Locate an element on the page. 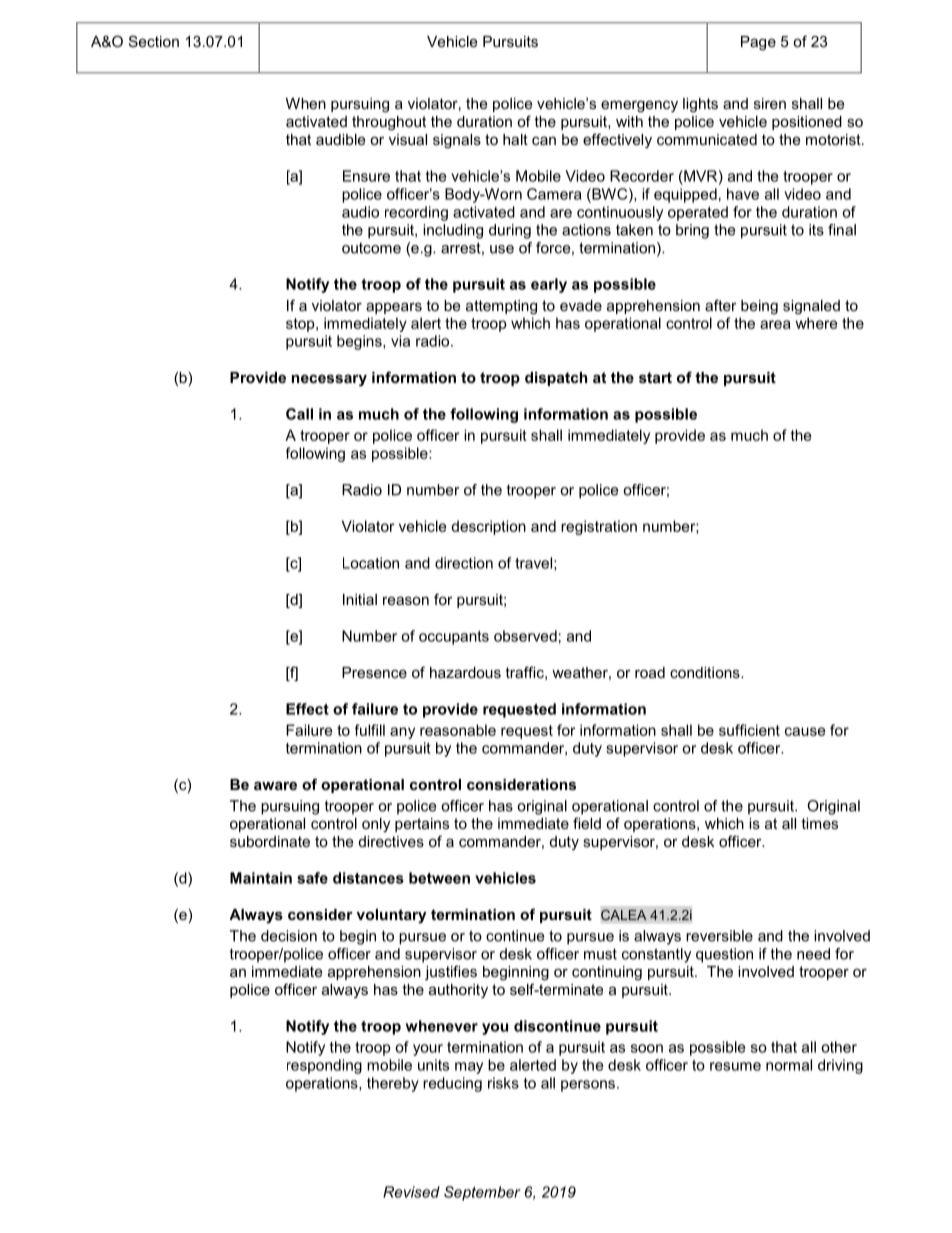 Image resolution: width=952 pixels, height=1233 pixels. siren is located at coordinates (770, 103).
